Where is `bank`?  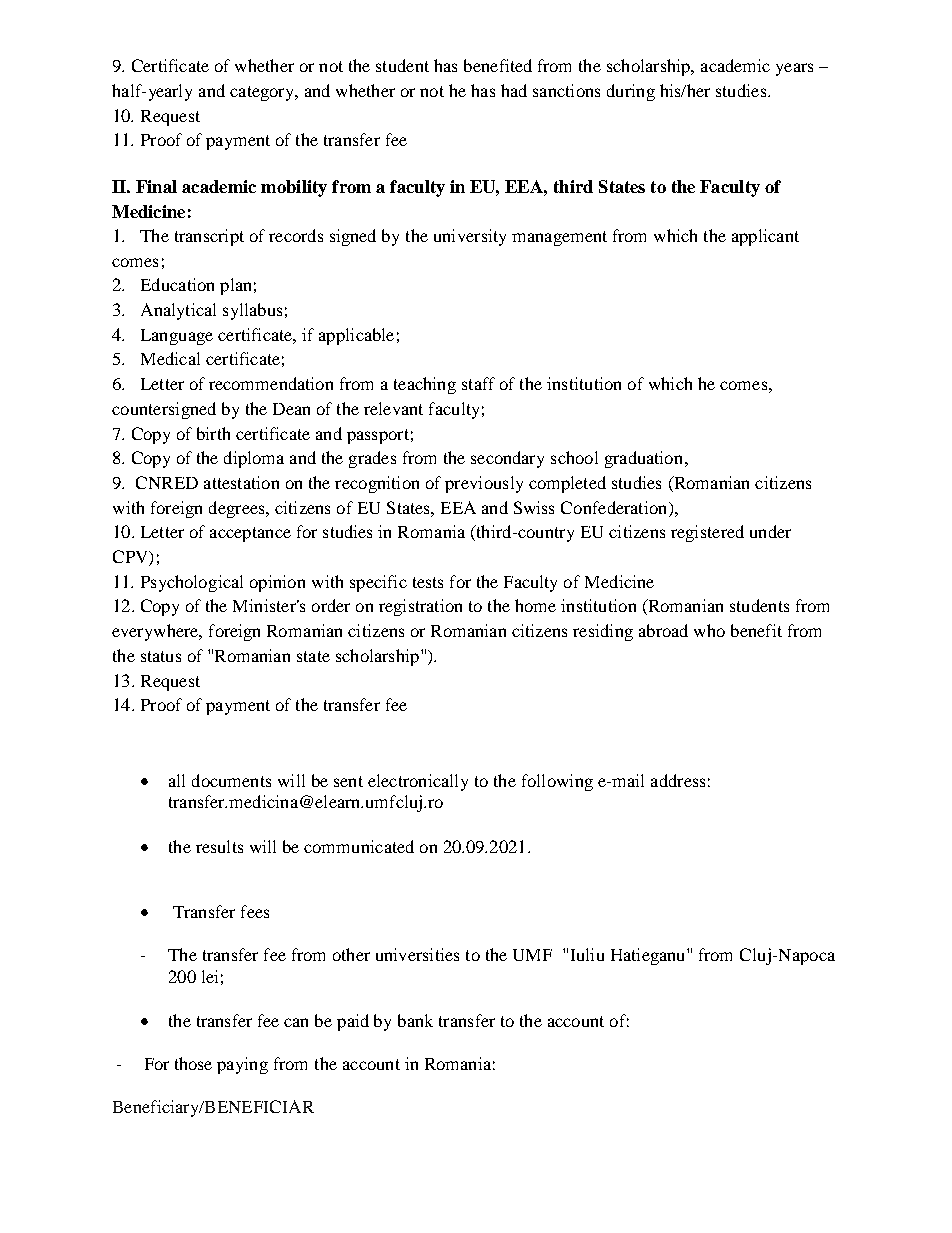
bank is located at coordinates (415, 1020).
